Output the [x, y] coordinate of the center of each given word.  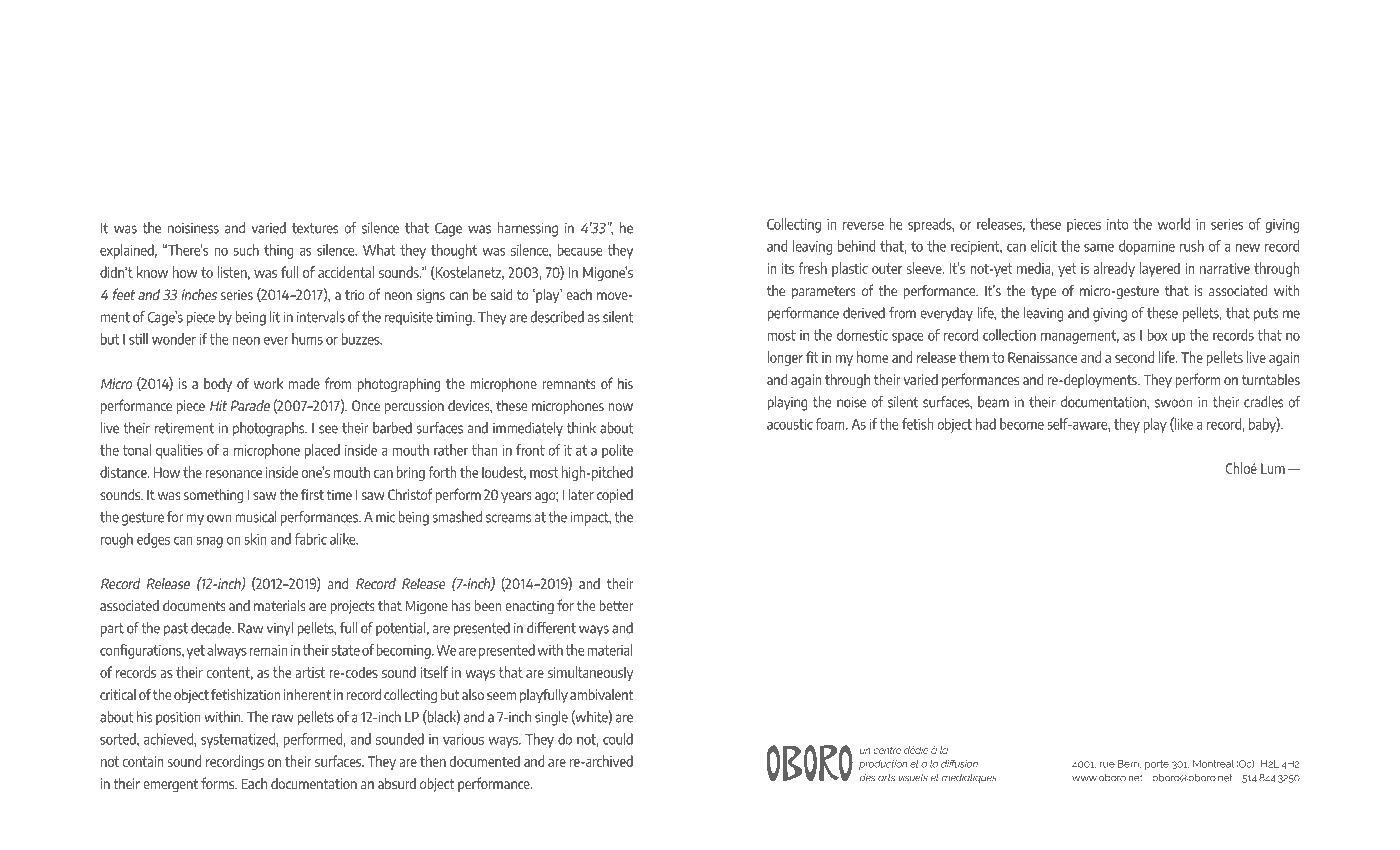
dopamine [1147, 247]
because [579, 250]
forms [219, 783]
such [246, 250]
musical [256, 517]
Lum [1273, 468]
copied [615, 496]
